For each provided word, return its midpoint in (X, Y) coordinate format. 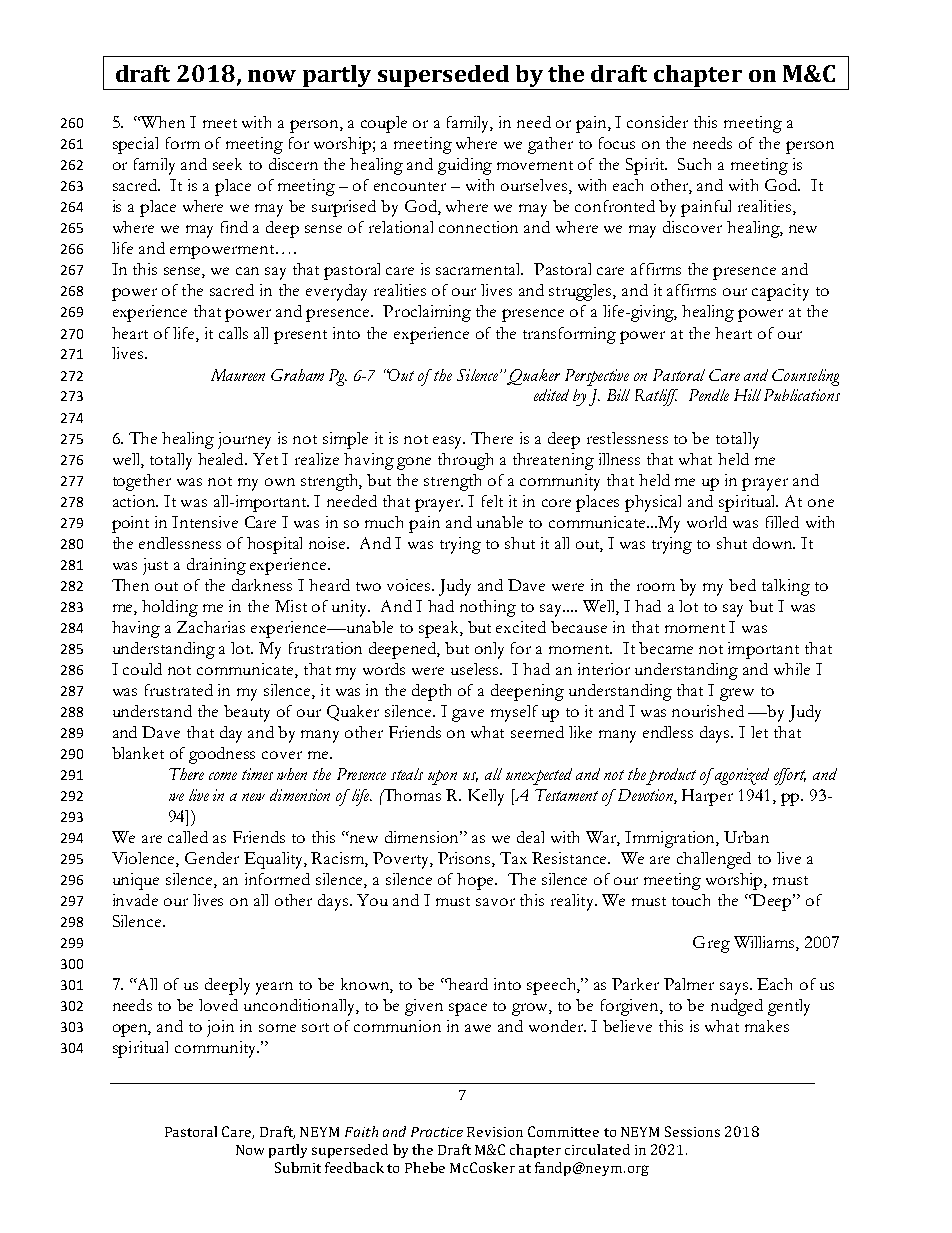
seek (227, 164)
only (489, 650)
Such (694, 164)
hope (476, 881)
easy (449, 442)
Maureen (238, 375)
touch (691, 900)
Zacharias (211, 627)
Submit (298, 1167)
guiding (465, 166)
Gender (212, 858)
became (666, 648)
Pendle (709, 395)
